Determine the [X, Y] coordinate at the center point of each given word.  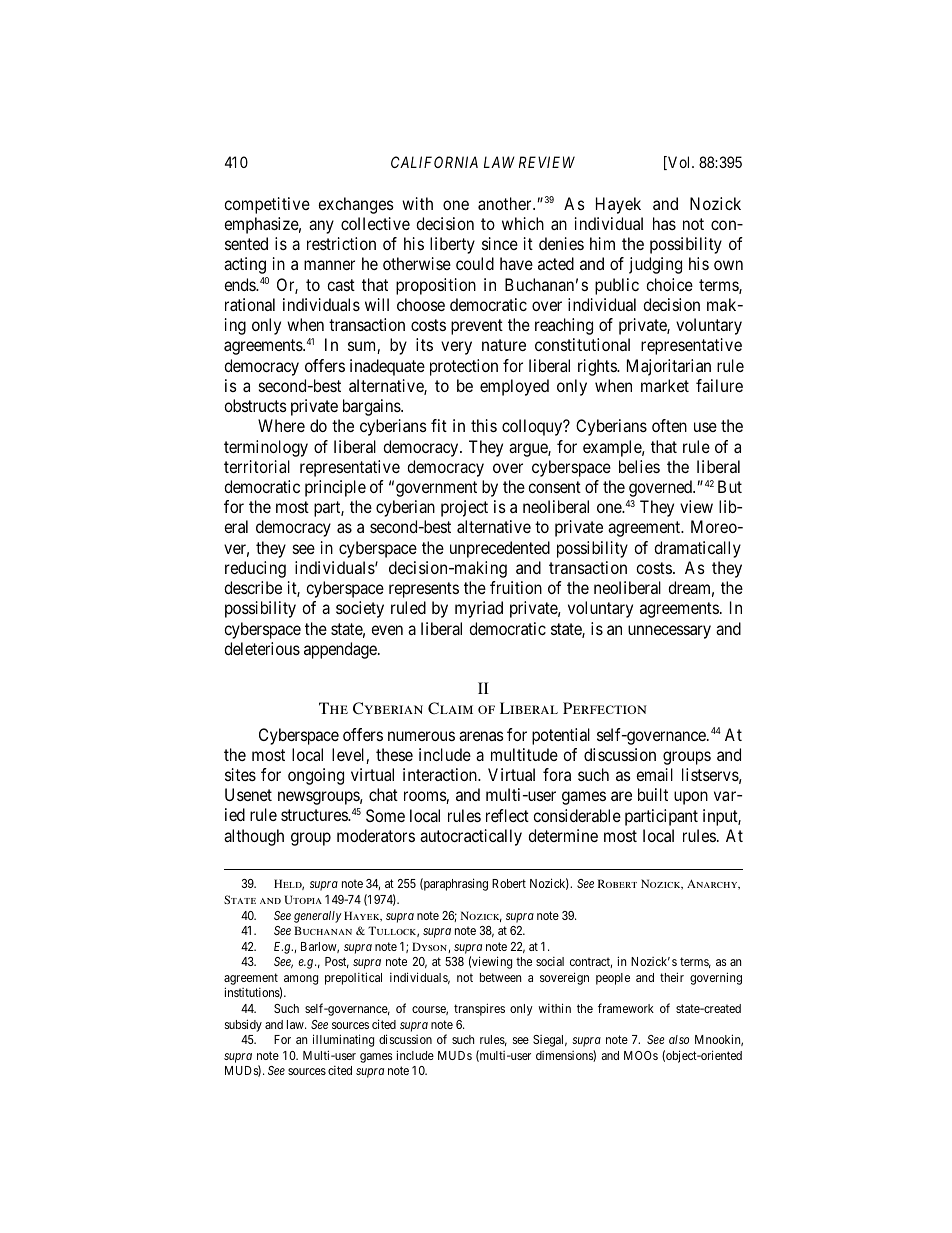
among [301, 980]
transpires [479, 1009]
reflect [507, 815]
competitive [267, 205]
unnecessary [669, 632]
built [653, 794]
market [665, 385]
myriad [479, 609]
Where [281, 425]
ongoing [316, 776]
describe [253, 587]
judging [655, 265]
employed [514, 387]
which [523, 223]
